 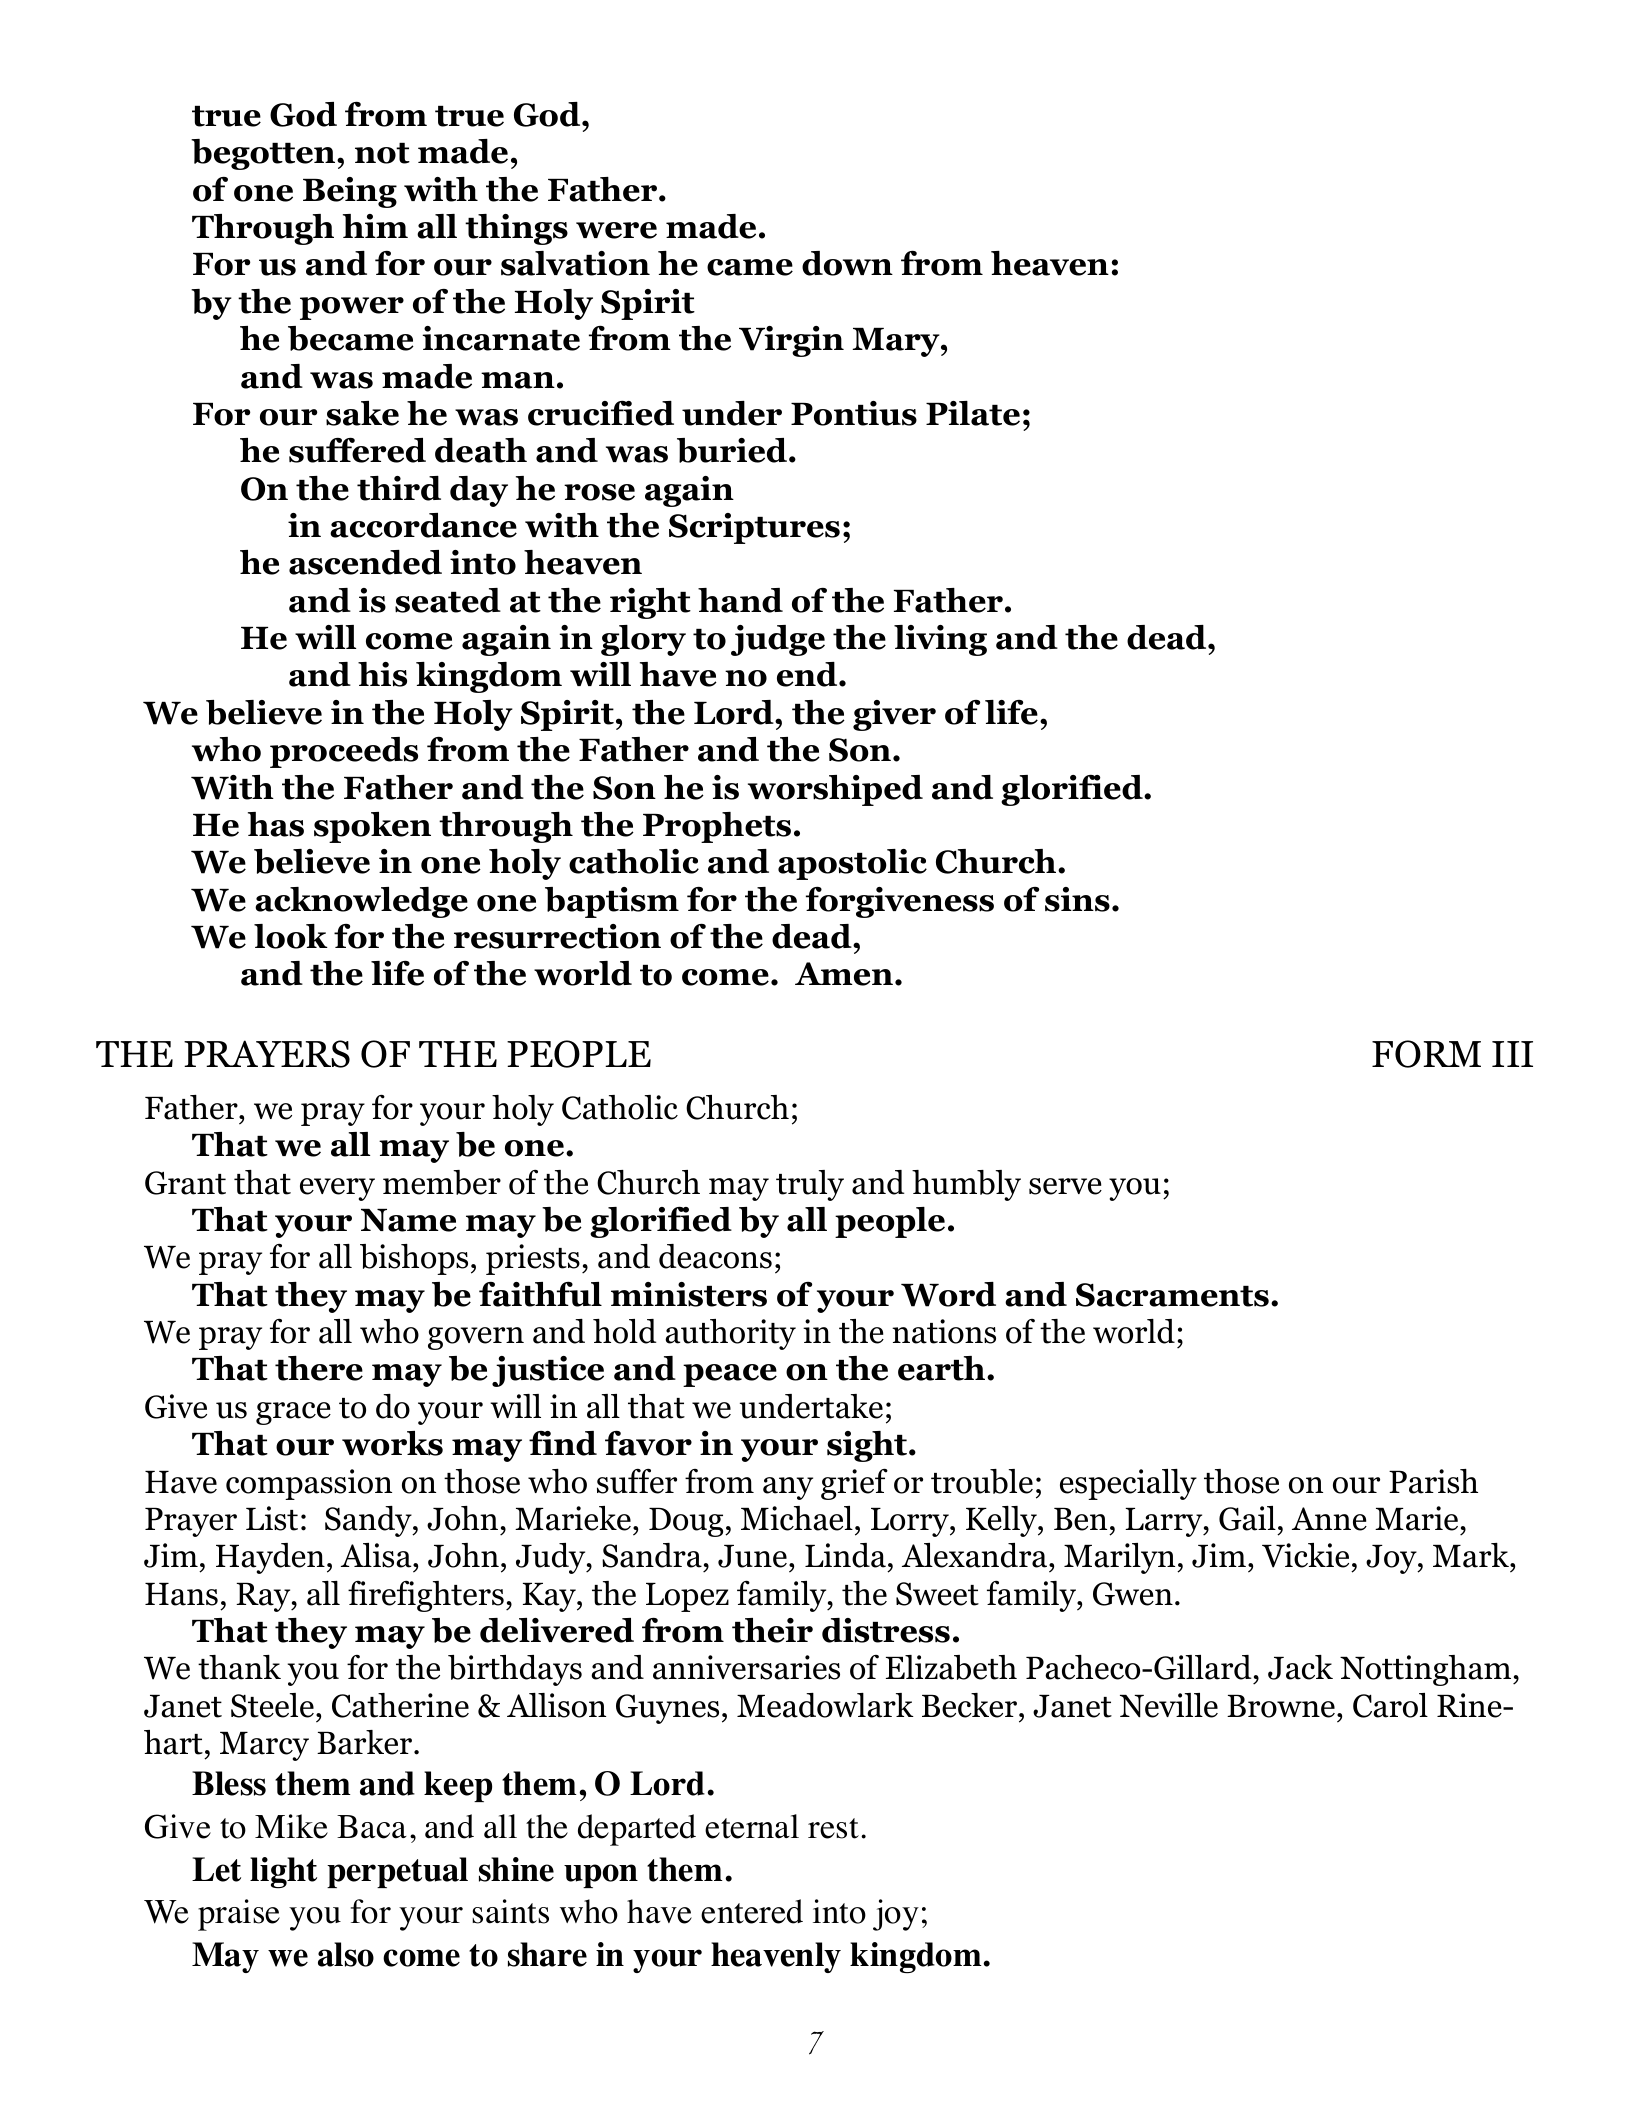 What do you see at coordinates (847, 263) in the screenshot?
I see `down` at bounding box center [847, 263].
